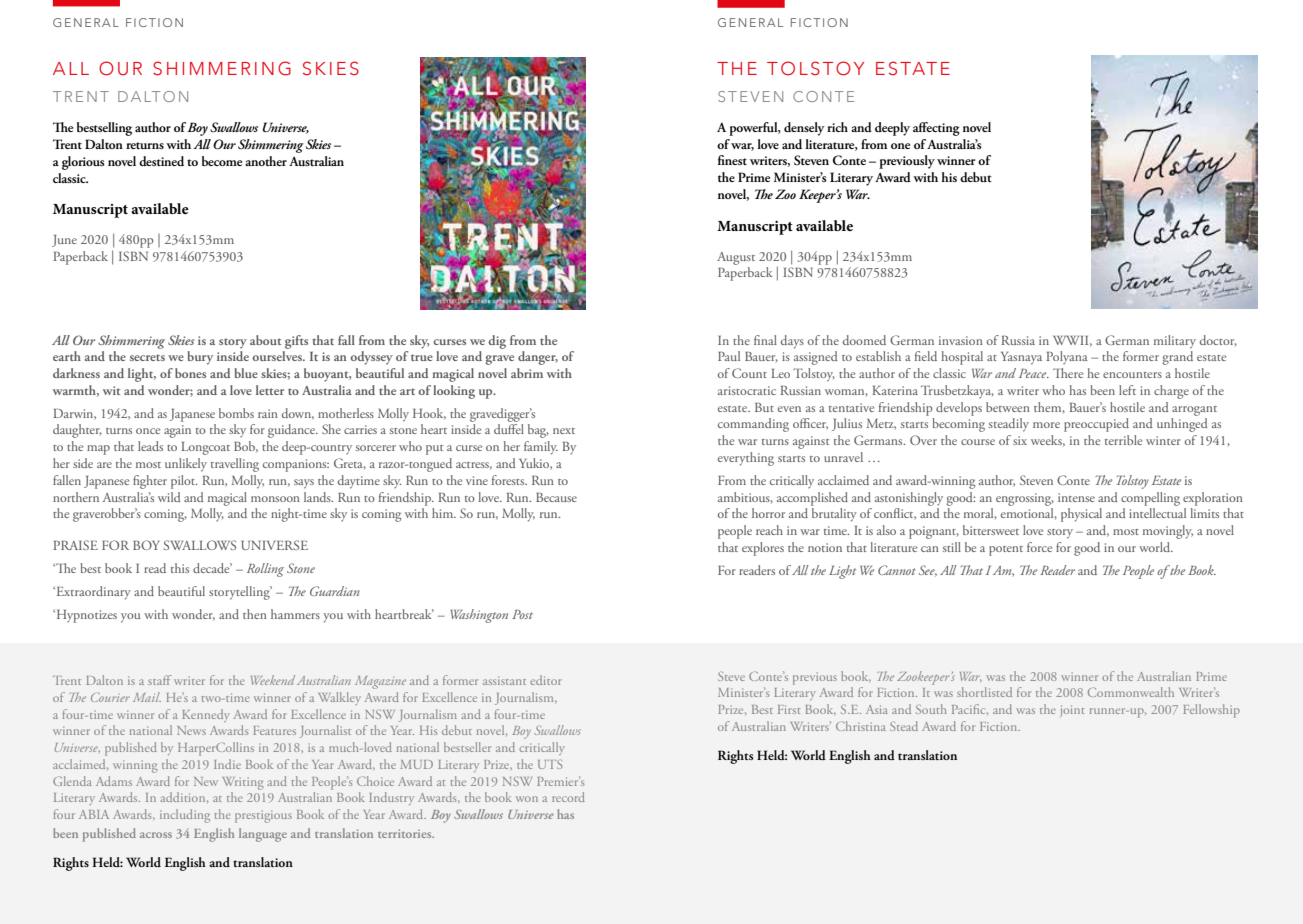 Image resolution: width=1303 pixels, height=924 pixels. What do you see at coordinates (732, 160) in the page?
I see `finest` at bounding box center [732, 160].
